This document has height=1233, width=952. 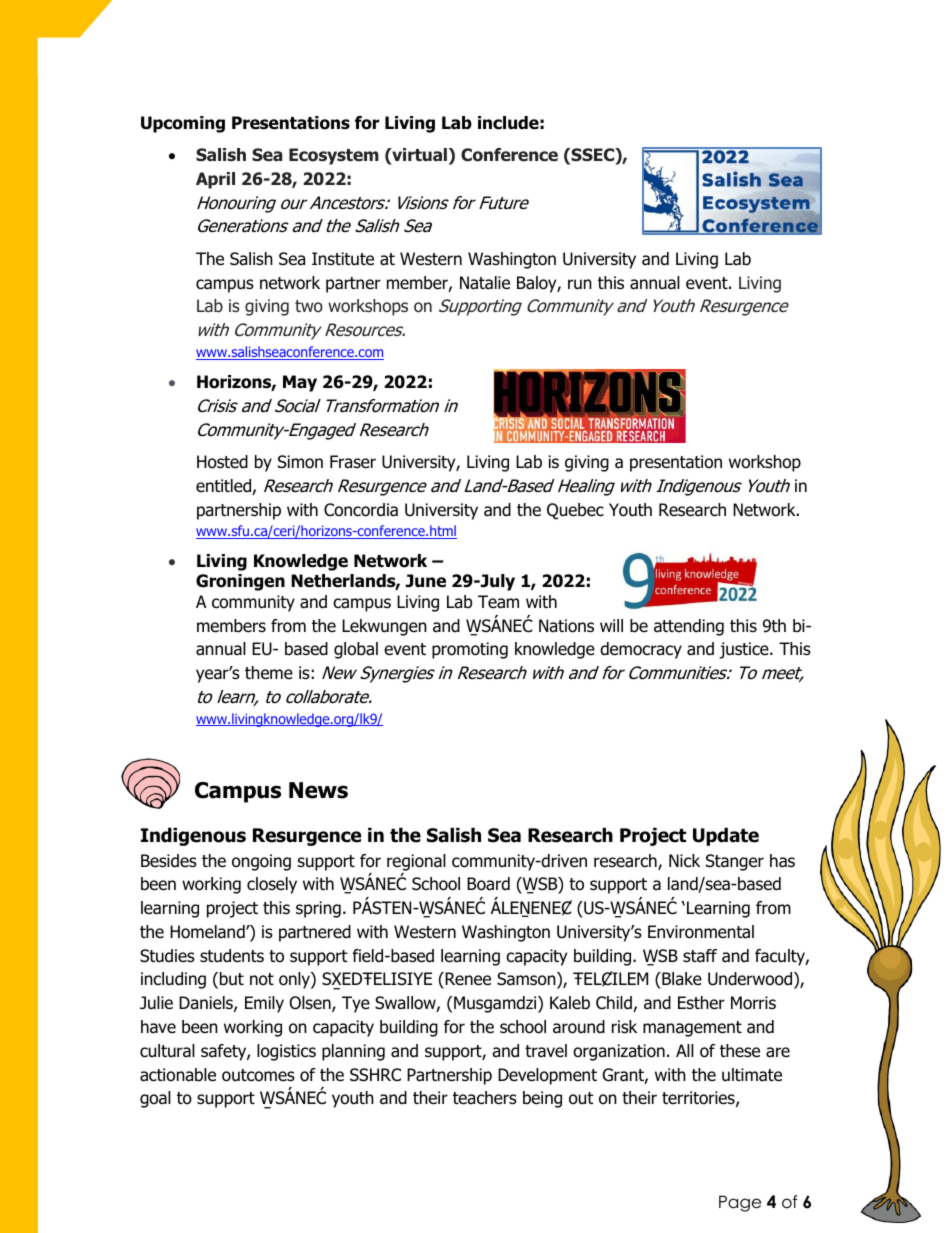 What do you see at coordinates (575, 511) in the document?
I see `Quebec` at bounding box center [575, 511].
